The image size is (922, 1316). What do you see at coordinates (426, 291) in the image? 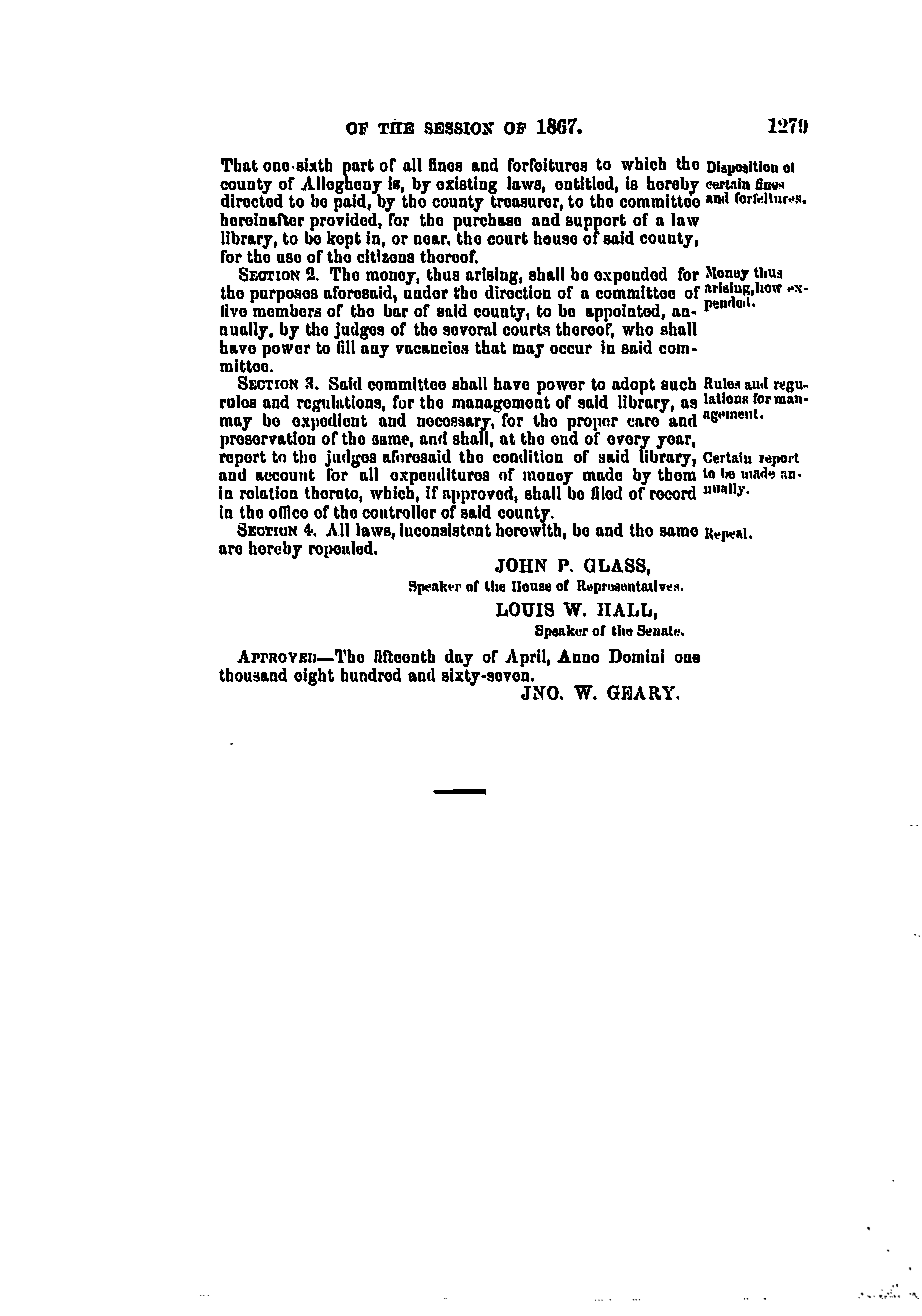
I see `under` at bounding box center [426, 291].
